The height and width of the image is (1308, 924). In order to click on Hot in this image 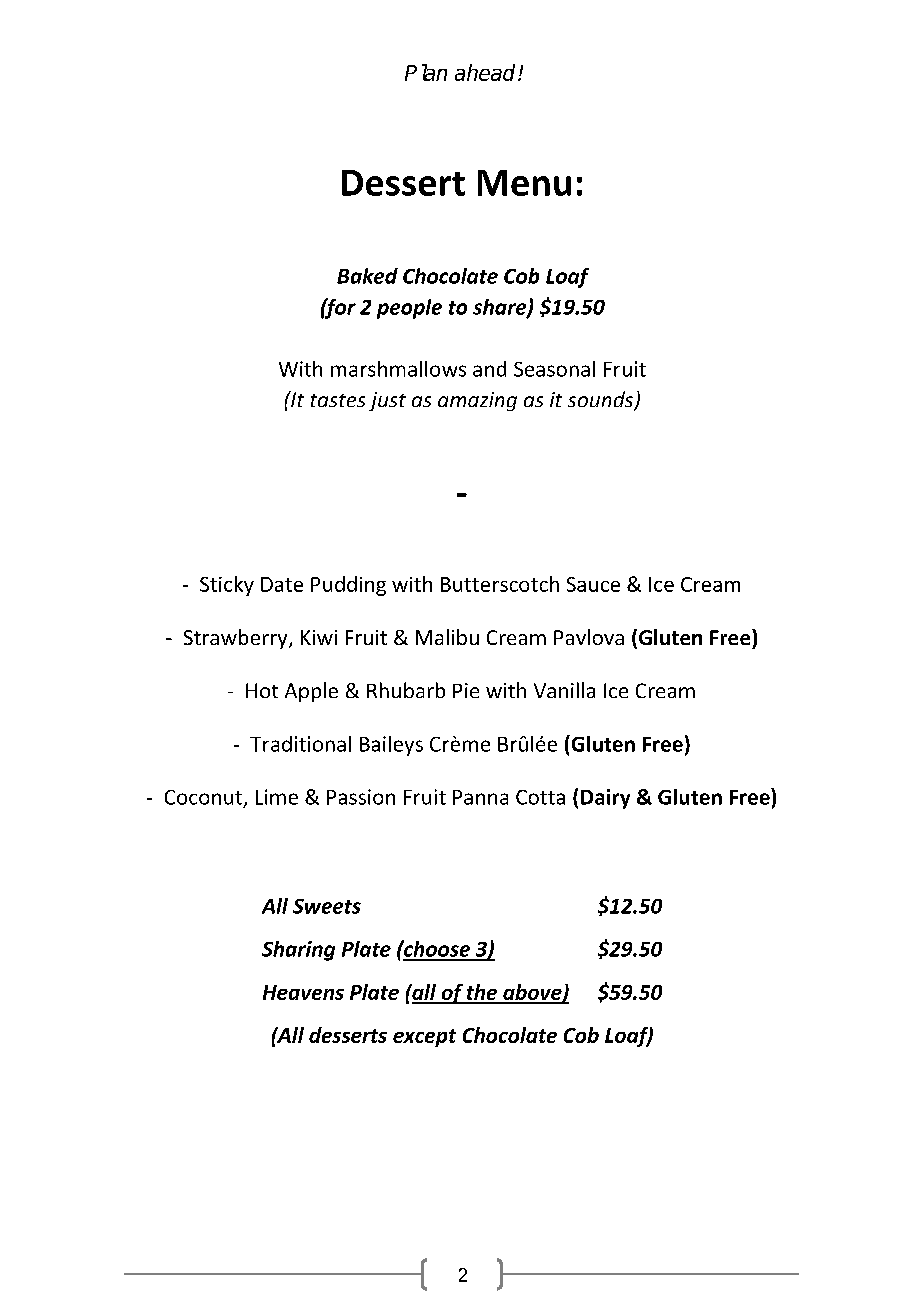, I will do `click(262, 690)`.
